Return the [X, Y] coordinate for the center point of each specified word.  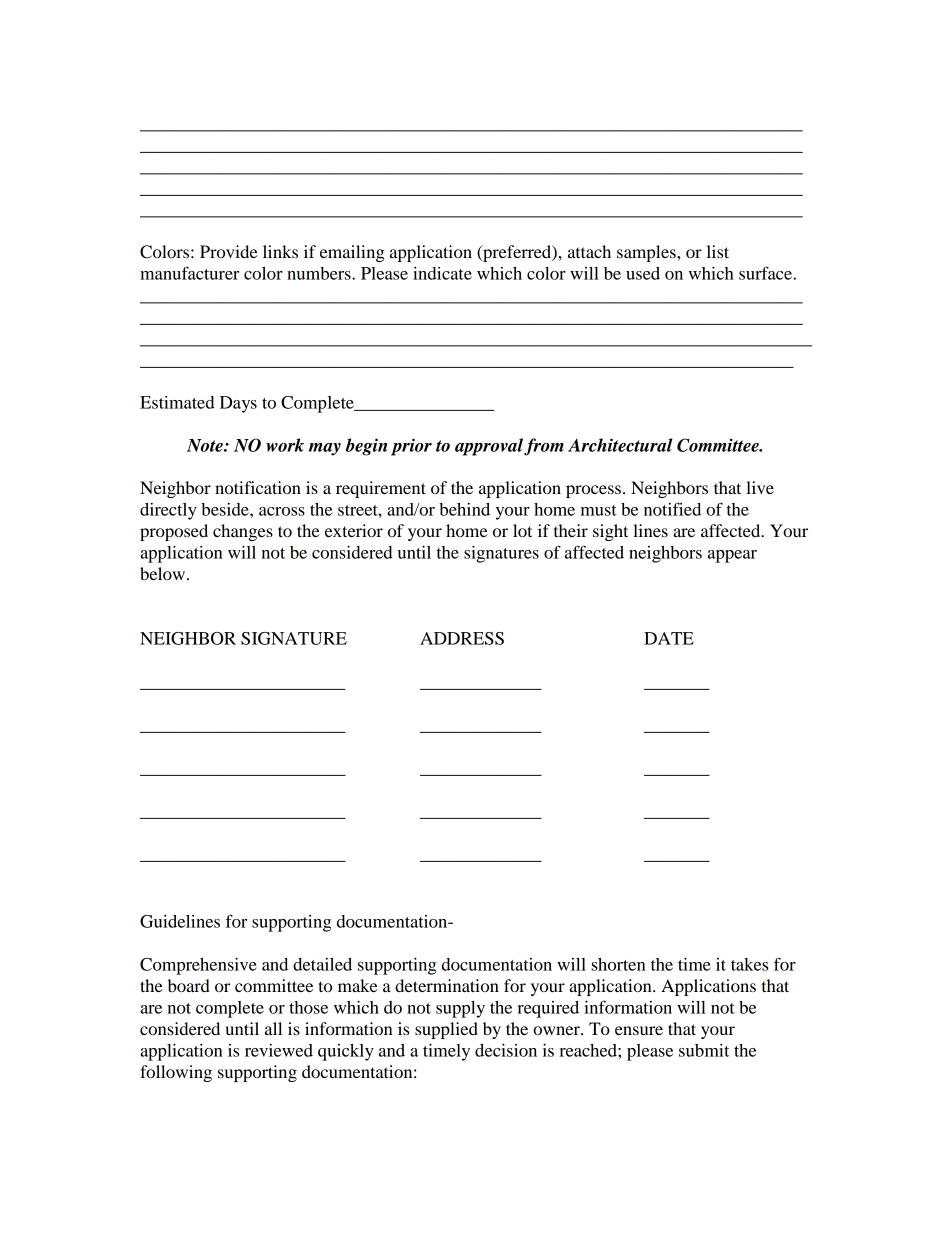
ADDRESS [462, 638]
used [643, 273]
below [164, 573]
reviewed [279, 1050]
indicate [442, 273]
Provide [229, 251]
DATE [669, 638]
